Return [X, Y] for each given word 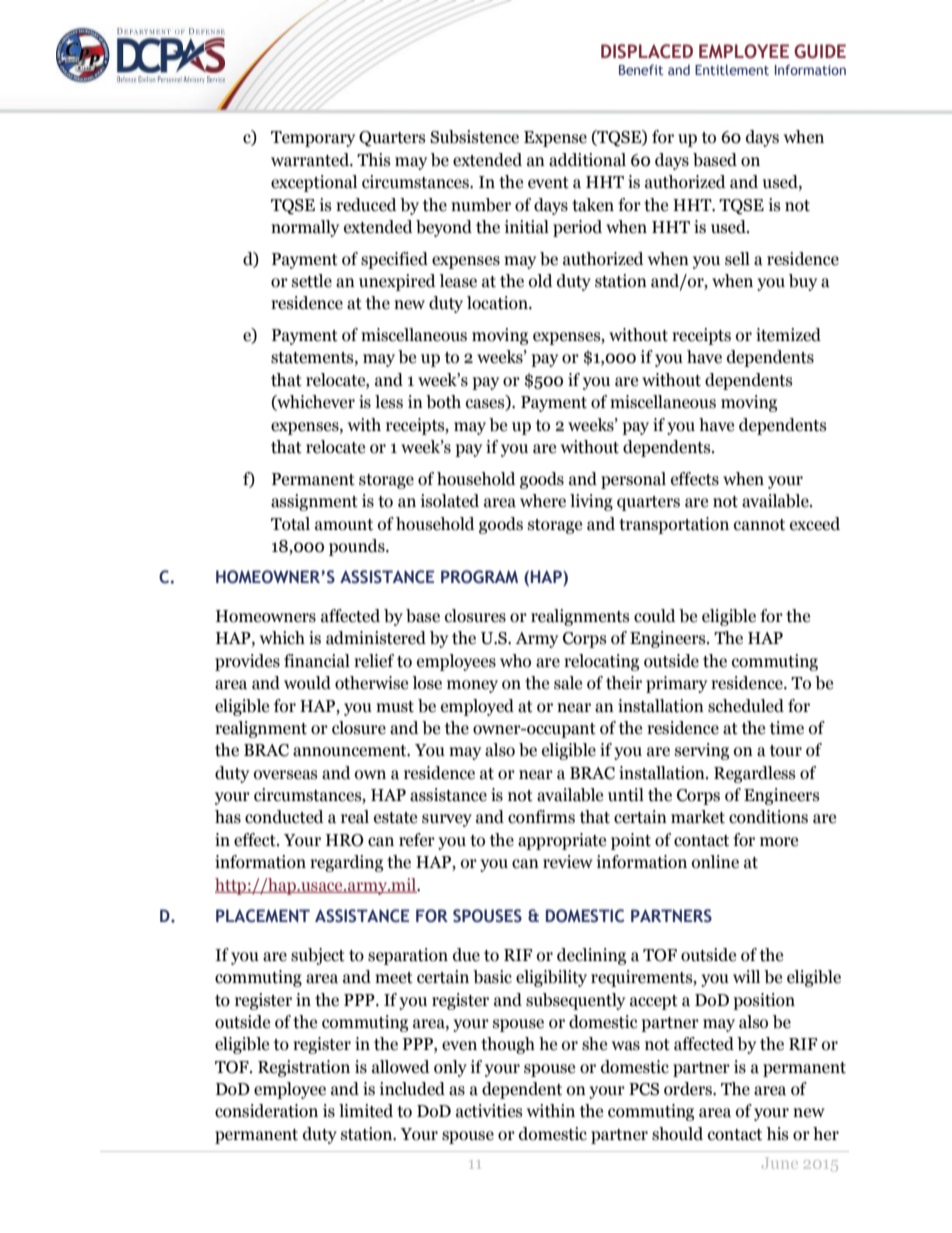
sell [737, 259]
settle [312, 281]
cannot [759, 525]
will [746, 976]
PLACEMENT [263, 916]
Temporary [313, 139]
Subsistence [474, 137]
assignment [314, 502]
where [543, 501]
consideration [266, 1111]
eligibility [551, 978]
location [498, 303]
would [307, 683]
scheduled [746, 706]
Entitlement [732, 69]
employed [477, 707]
